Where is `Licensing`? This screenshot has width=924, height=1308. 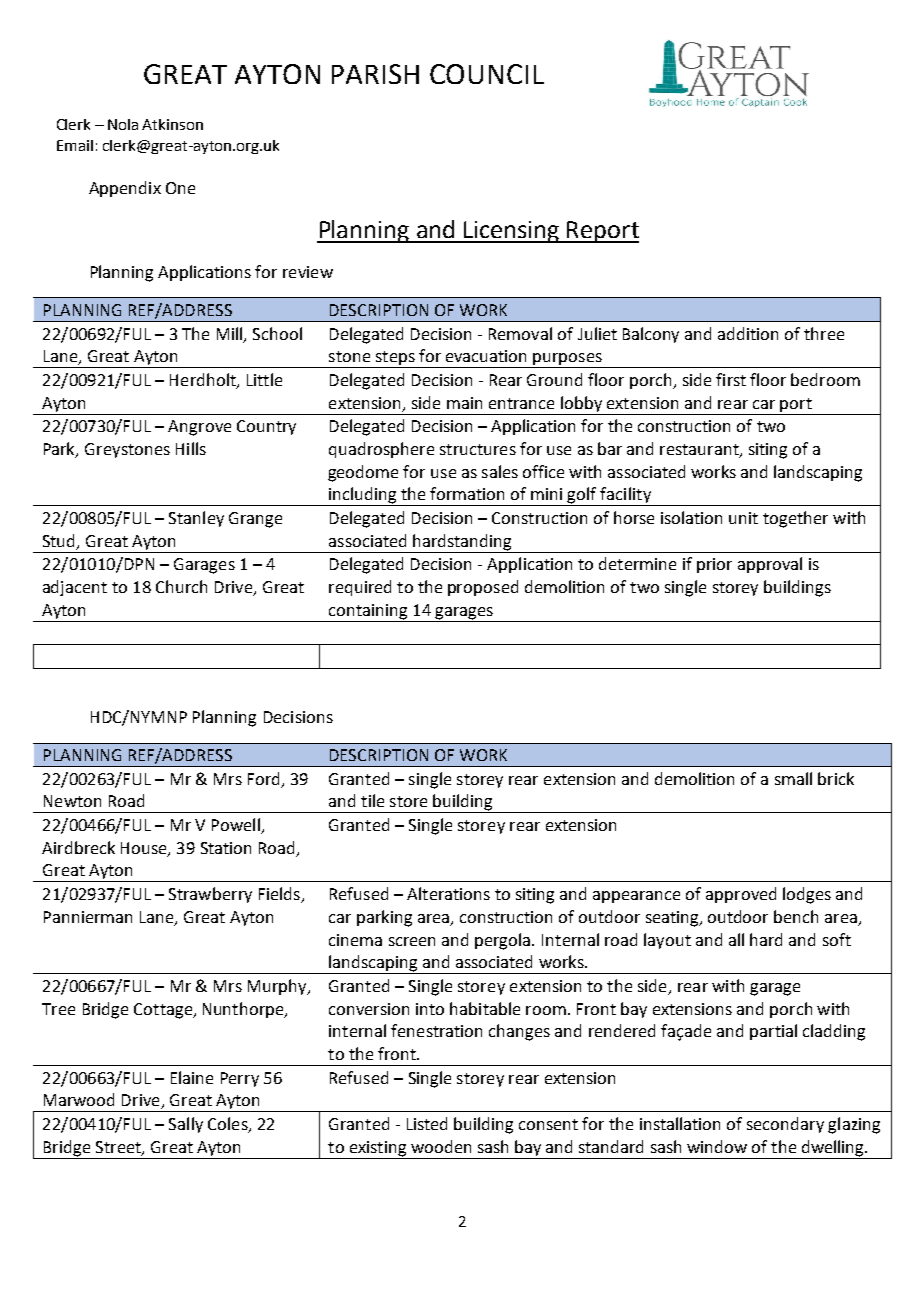 Licensing is located at coordinates (512, 232).
